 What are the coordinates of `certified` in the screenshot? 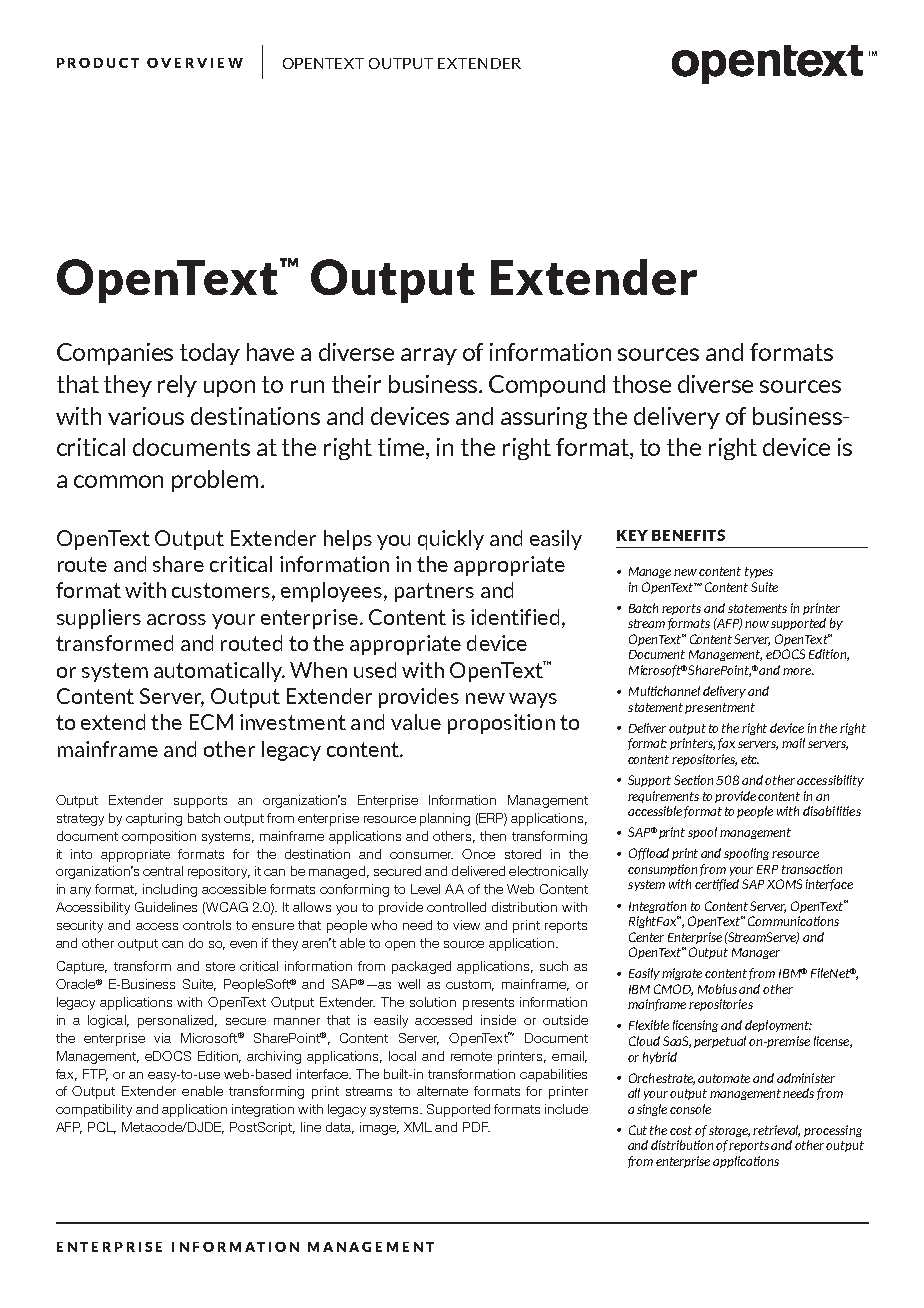 It's located at (717, 885).
